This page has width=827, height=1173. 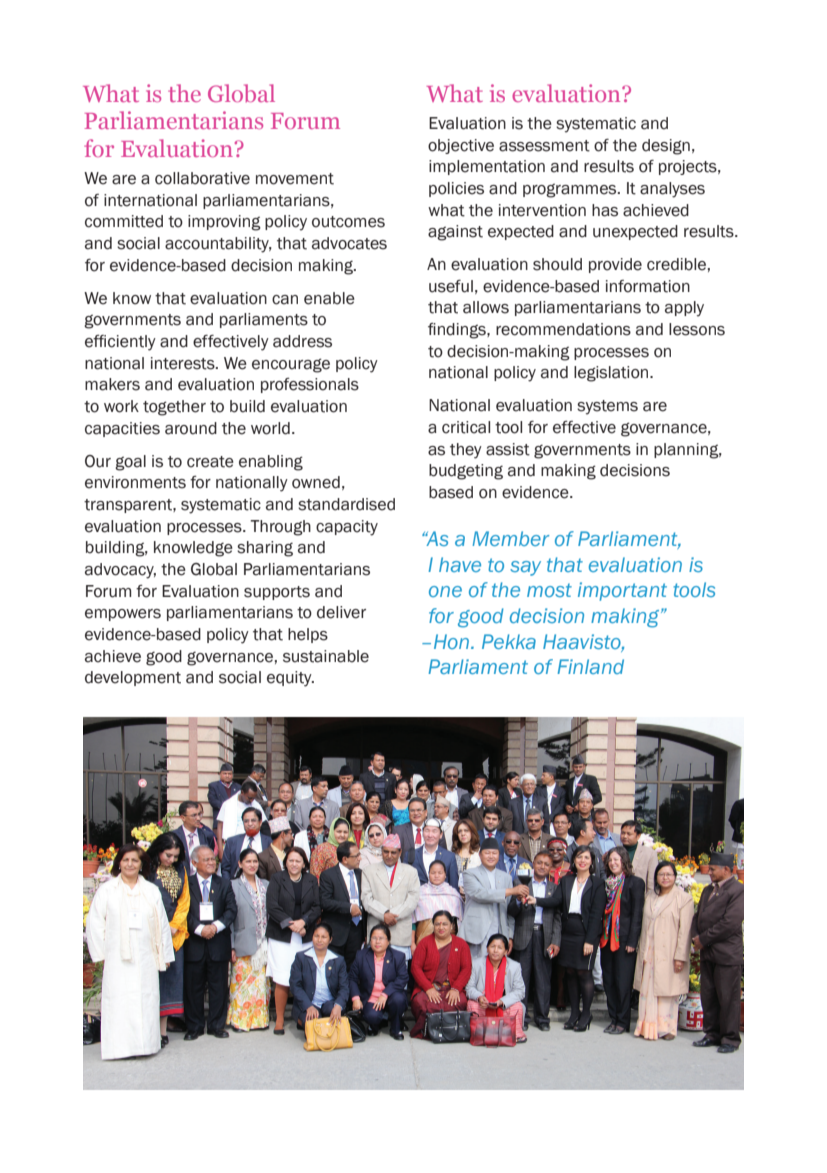 What do you see at coordinates (591, 666) in the page?
I see `Finland` at bounding box center [591, 666].
